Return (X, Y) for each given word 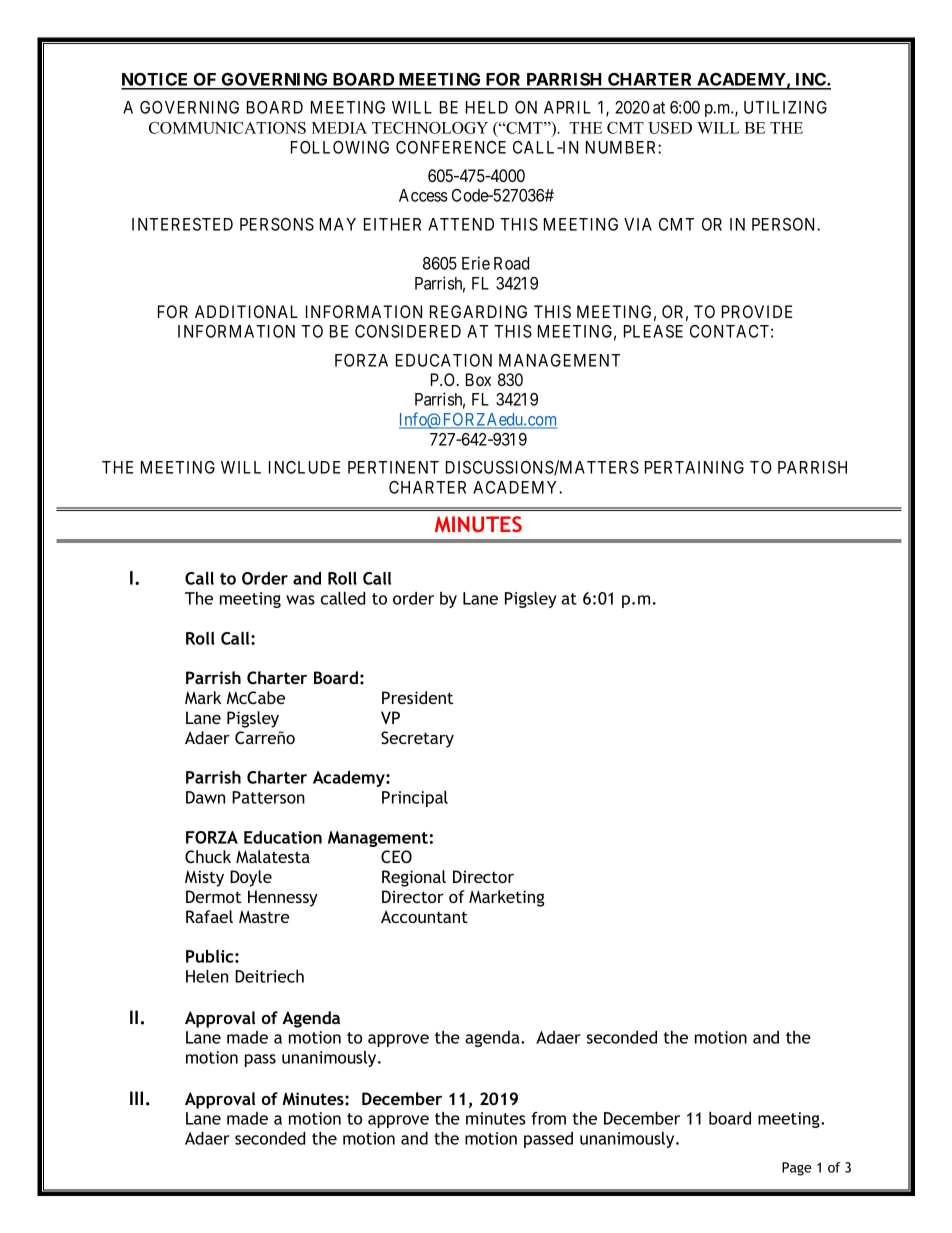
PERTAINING (694, 467)
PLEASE (653, 331)
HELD (487, 107)
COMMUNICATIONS (227, 128)
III (136, 1098)
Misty (204, 878)
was (300, 600)
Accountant (424, 916)
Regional (414, 878)
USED (670, 128)
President (418, 697)
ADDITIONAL (246, 311)
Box (478, 379)
